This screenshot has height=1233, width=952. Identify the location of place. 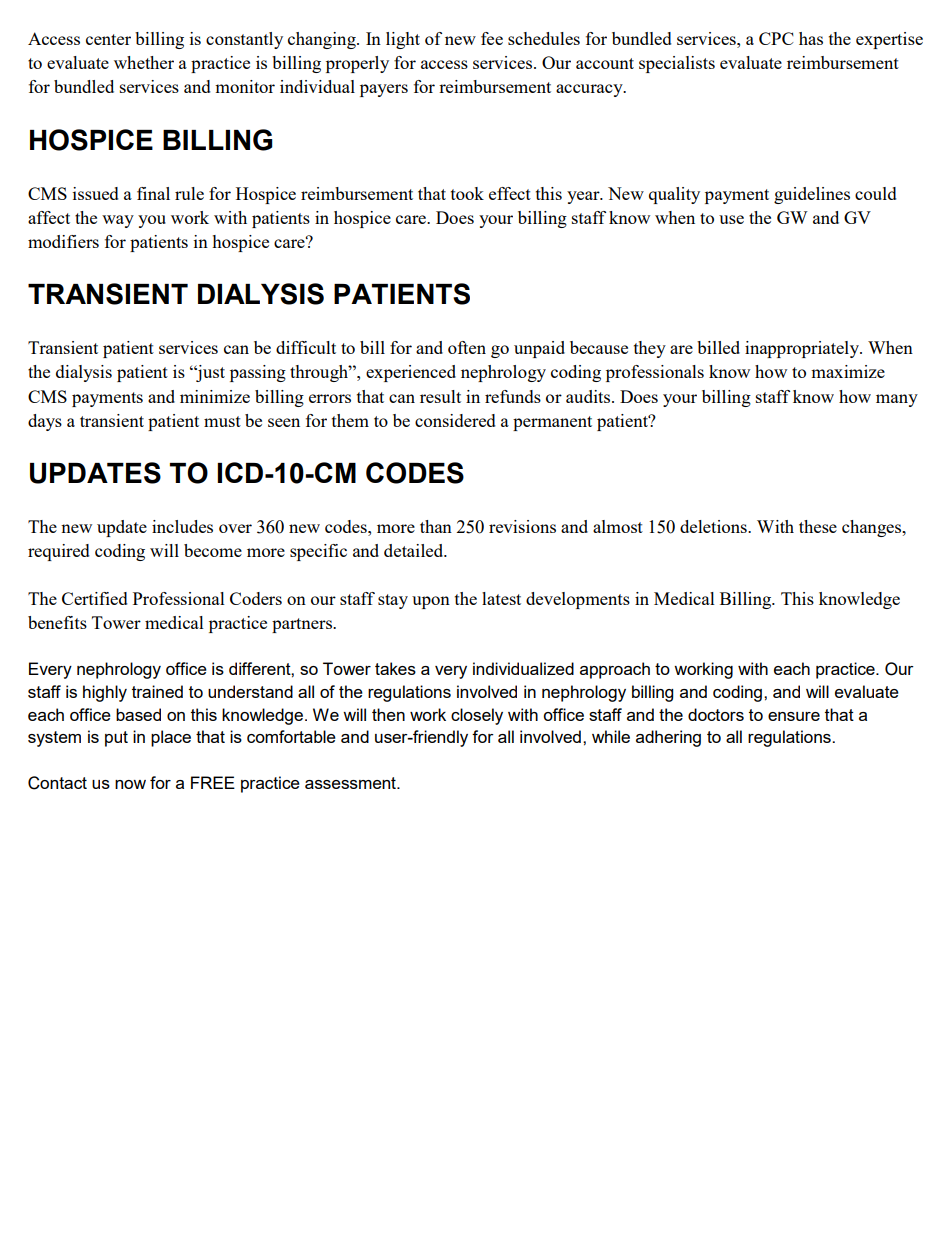
(171, 738).
